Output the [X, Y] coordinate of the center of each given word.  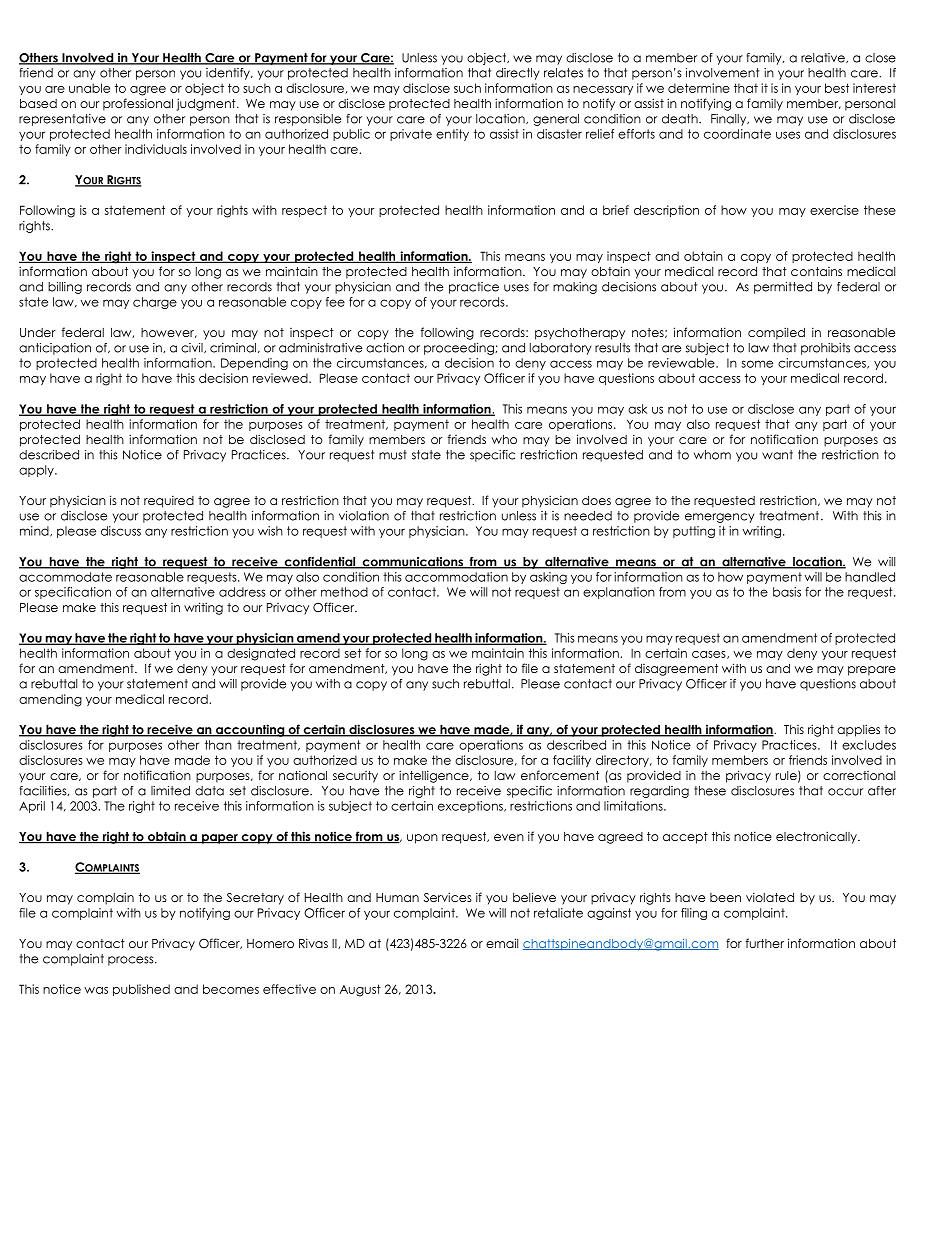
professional [138, 104]
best [837, 88]
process [132, 961]
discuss [121, 531]
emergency [719, 518]
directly [517, 74]
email [502, 943]
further [765, 943]
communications [412, 563]
